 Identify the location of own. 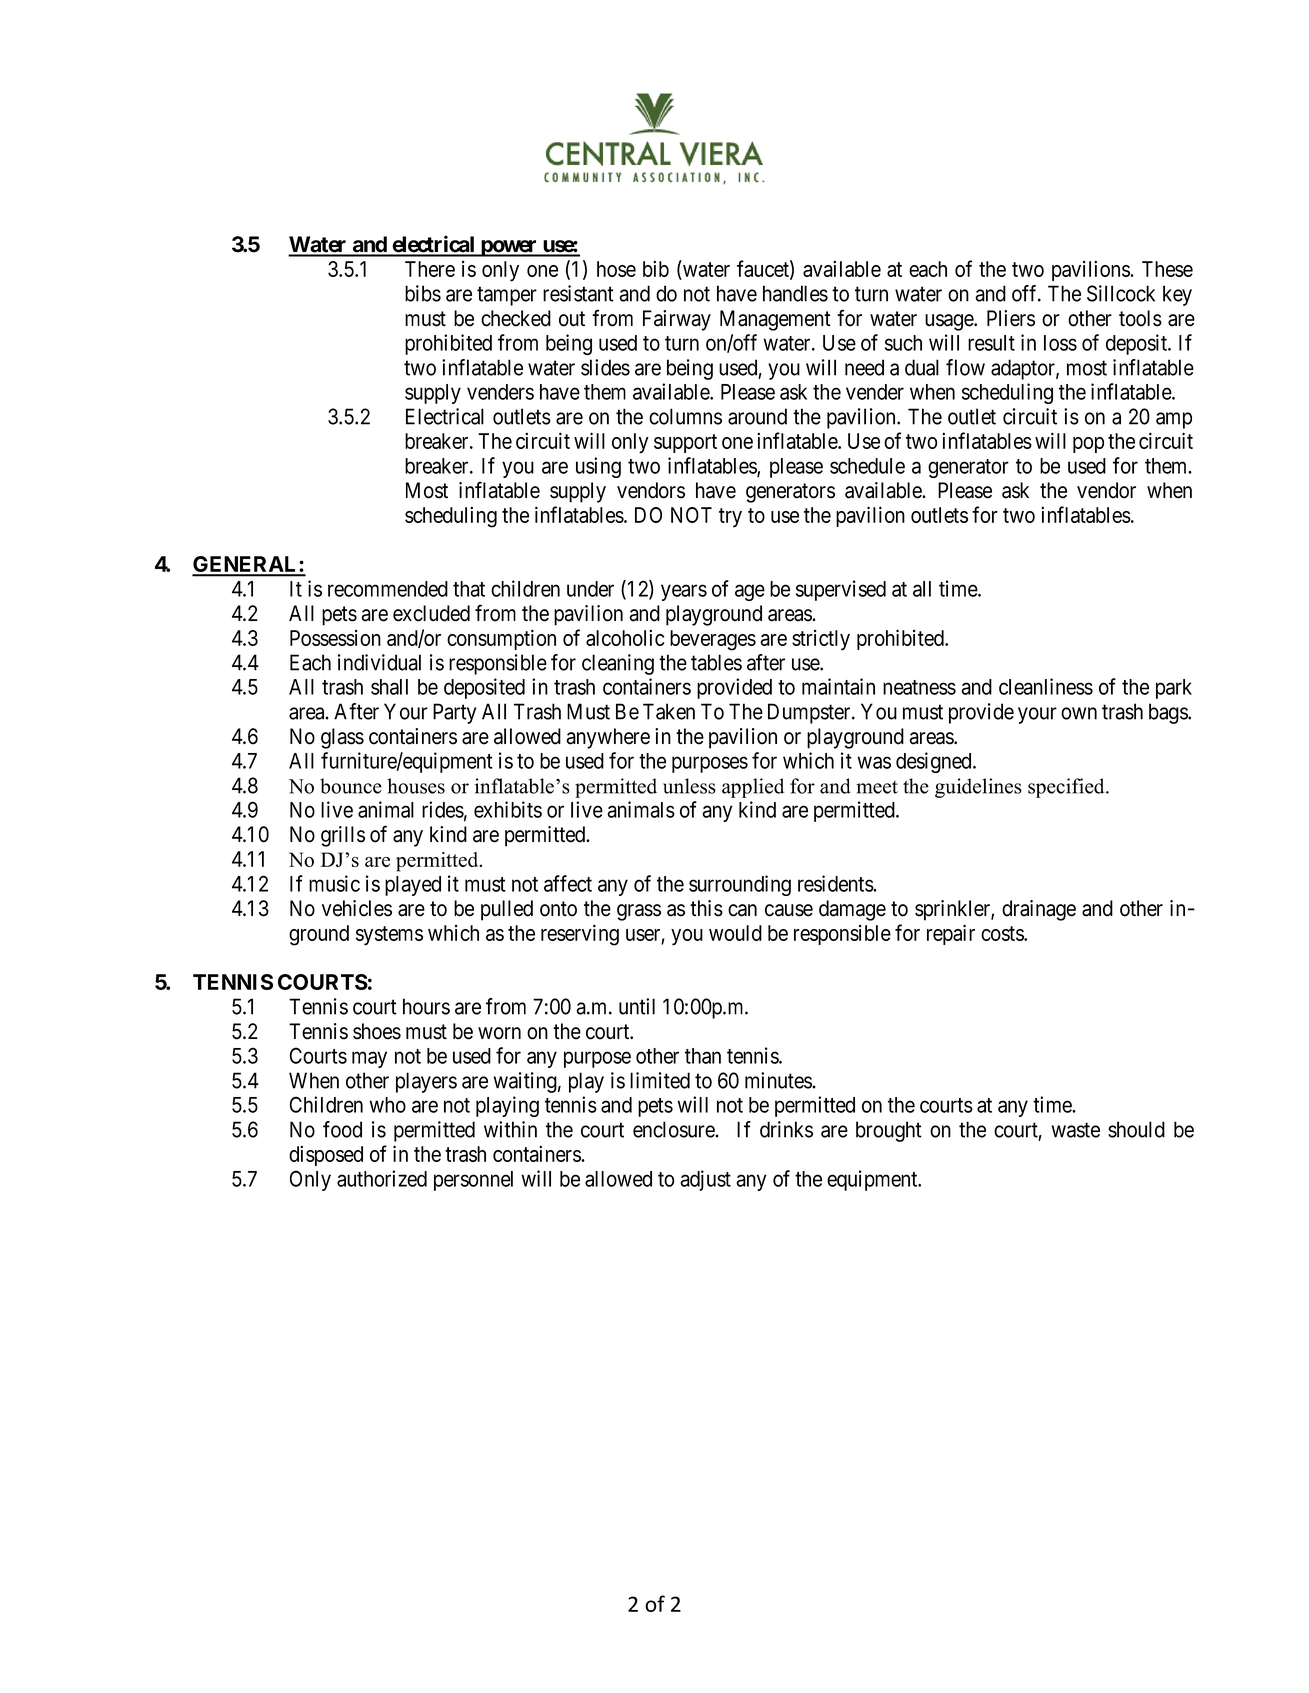
(1079, 713).
